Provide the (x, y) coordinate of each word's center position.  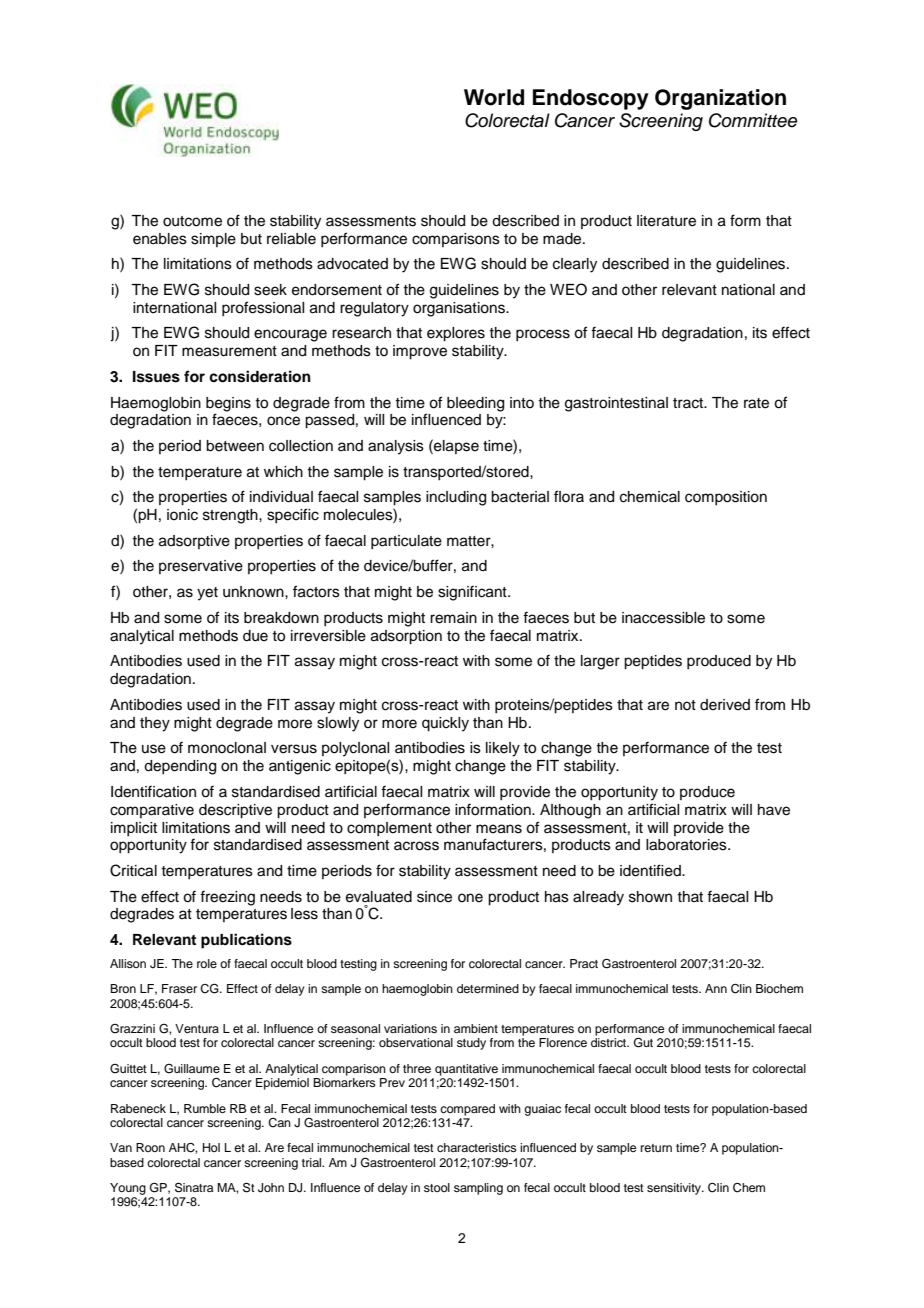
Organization (720, 99)
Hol (211, 1147)
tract (689, 403)
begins (228, 404)
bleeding (475, 404)
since (434, 897)
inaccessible (663, 618)
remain (453, 618)
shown (650, 897)
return (656, 1148)
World (494, 97)
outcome (192, 221)
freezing (227, 898)
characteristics (477, 1147)
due (255, 636)
